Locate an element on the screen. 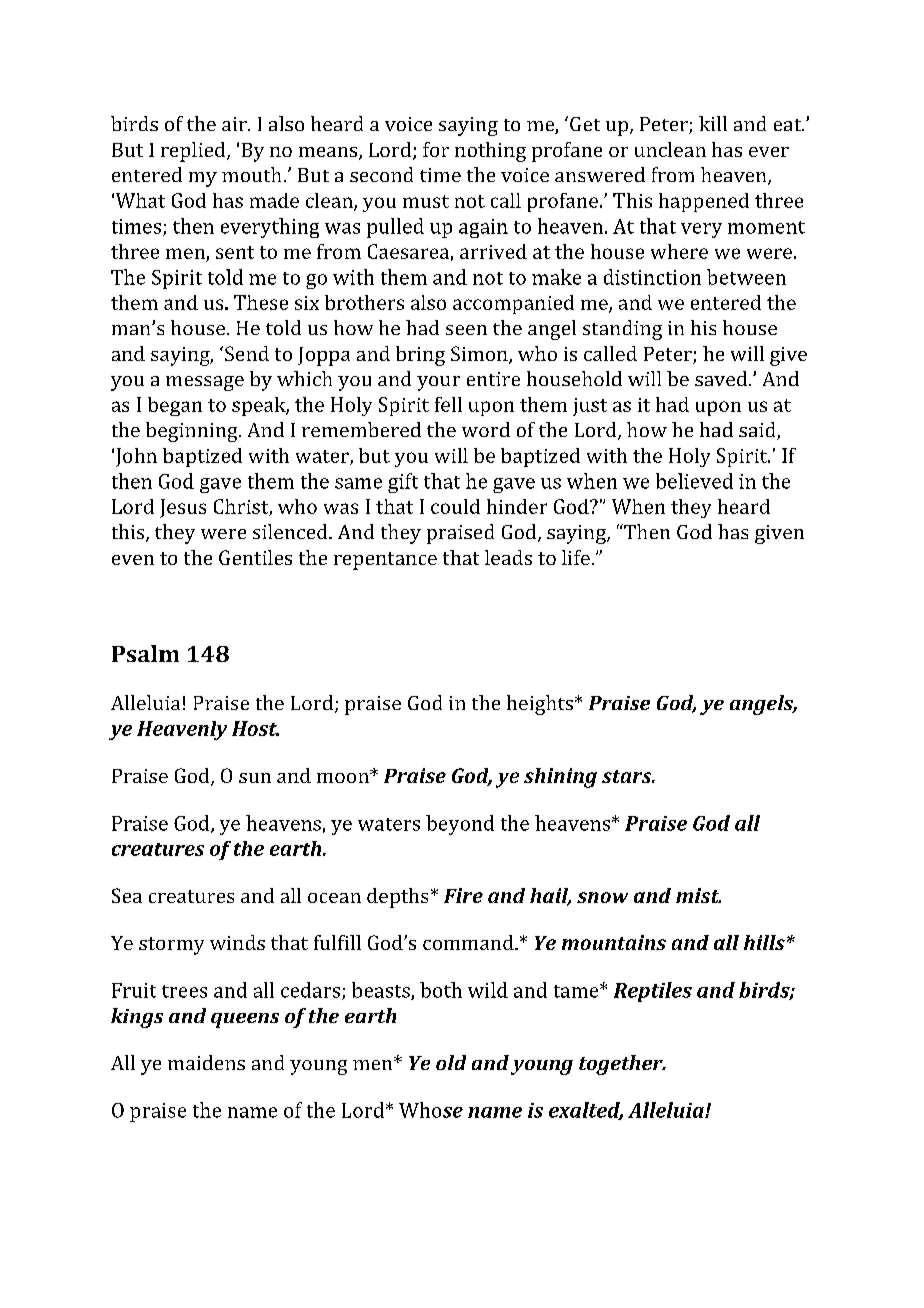 The height and width of the screenshot is (1308, 924). Sea is located at coordinates (127, 895).
